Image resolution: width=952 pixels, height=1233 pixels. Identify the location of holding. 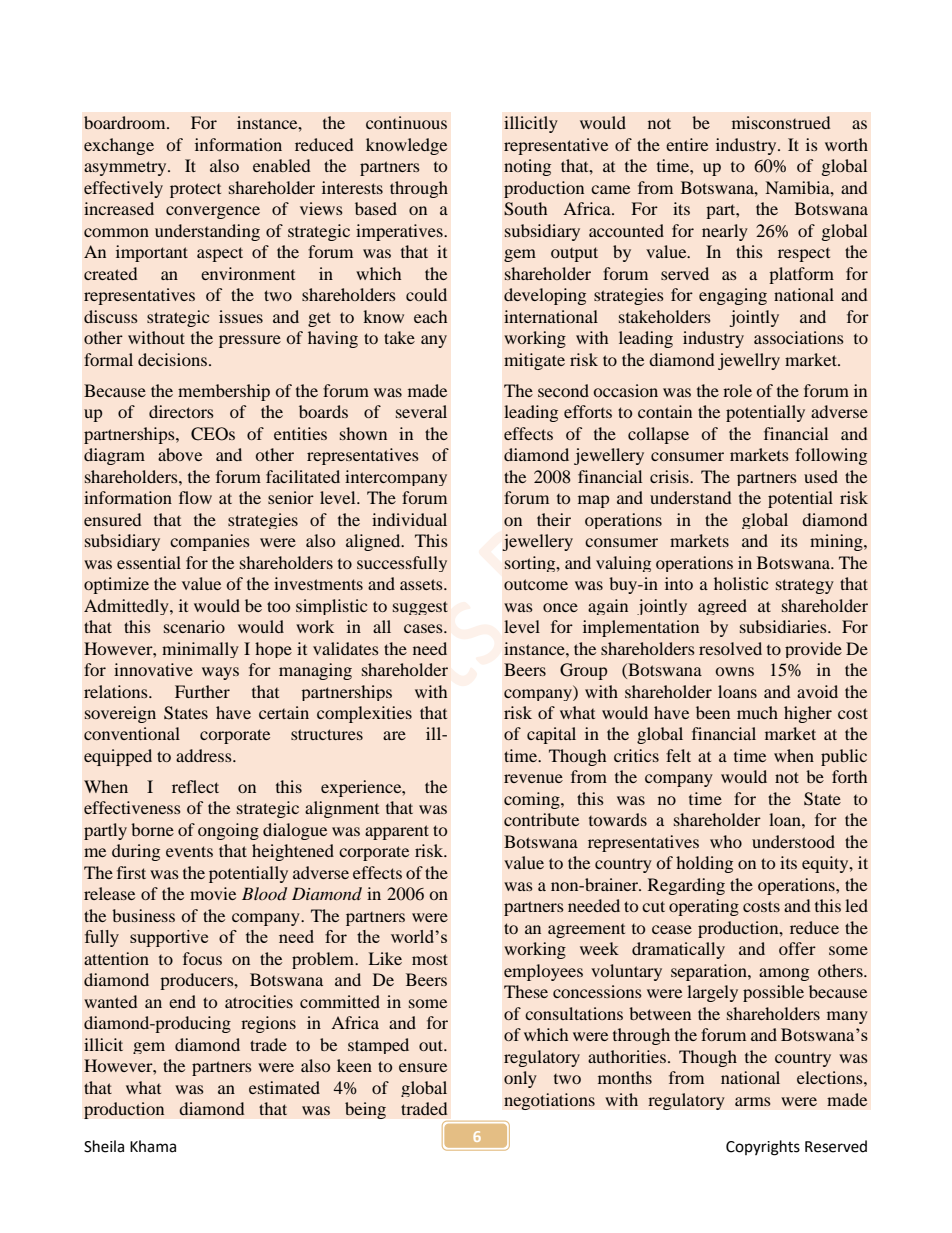
(704, 864).
